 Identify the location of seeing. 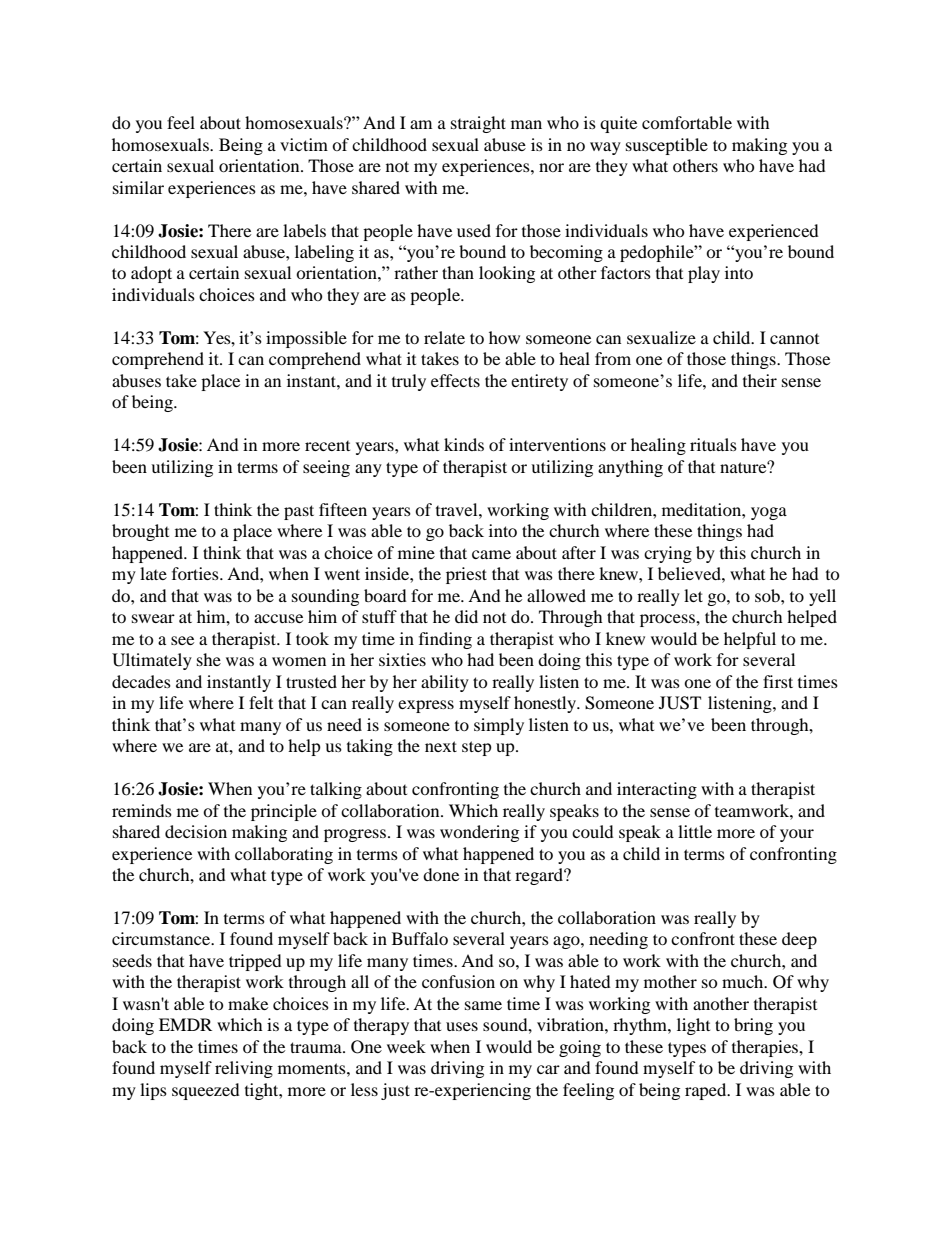
(326, 468).
